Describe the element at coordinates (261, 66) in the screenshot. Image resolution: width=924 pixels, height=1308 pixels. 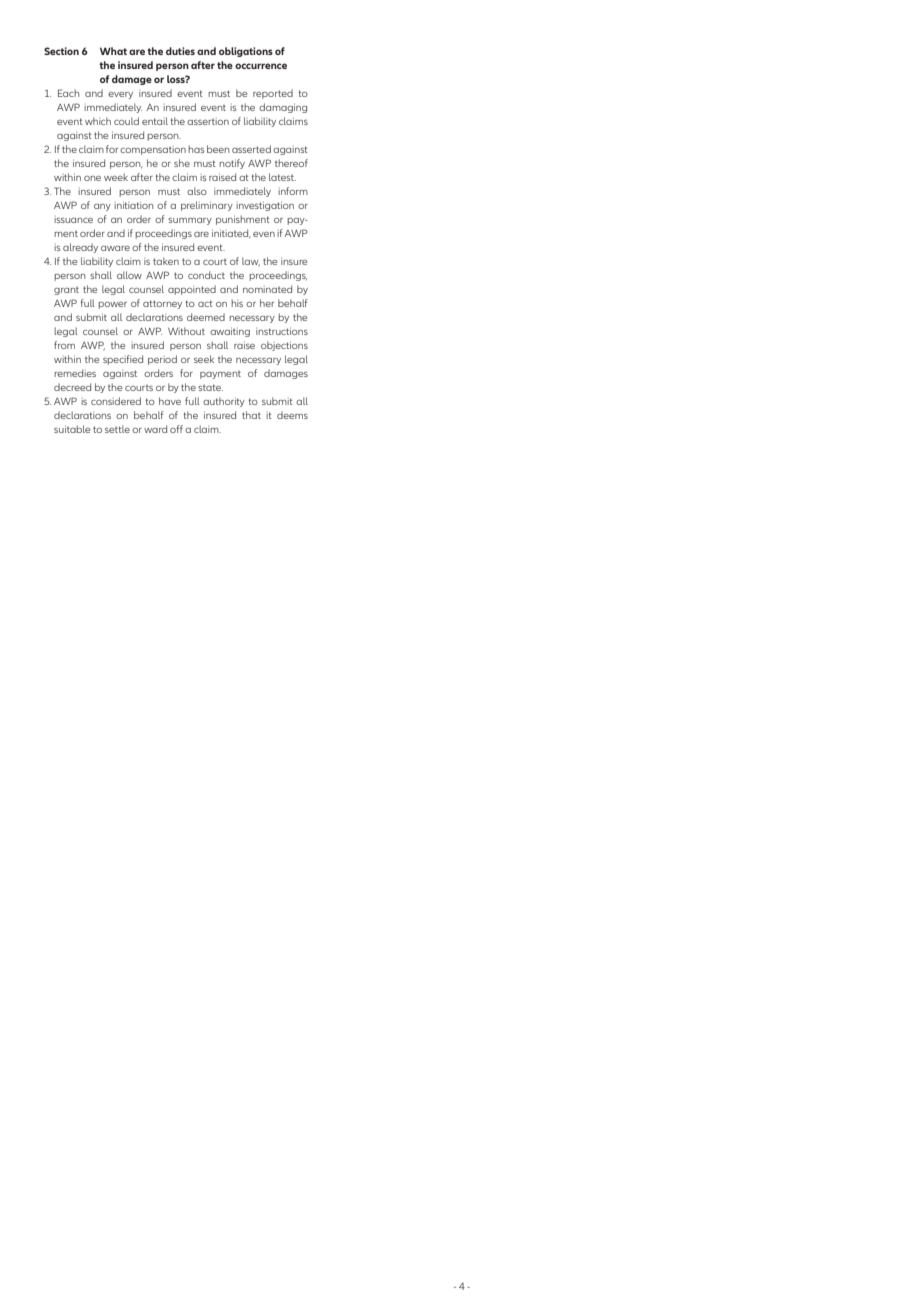
I see `occurrence` at that location.
